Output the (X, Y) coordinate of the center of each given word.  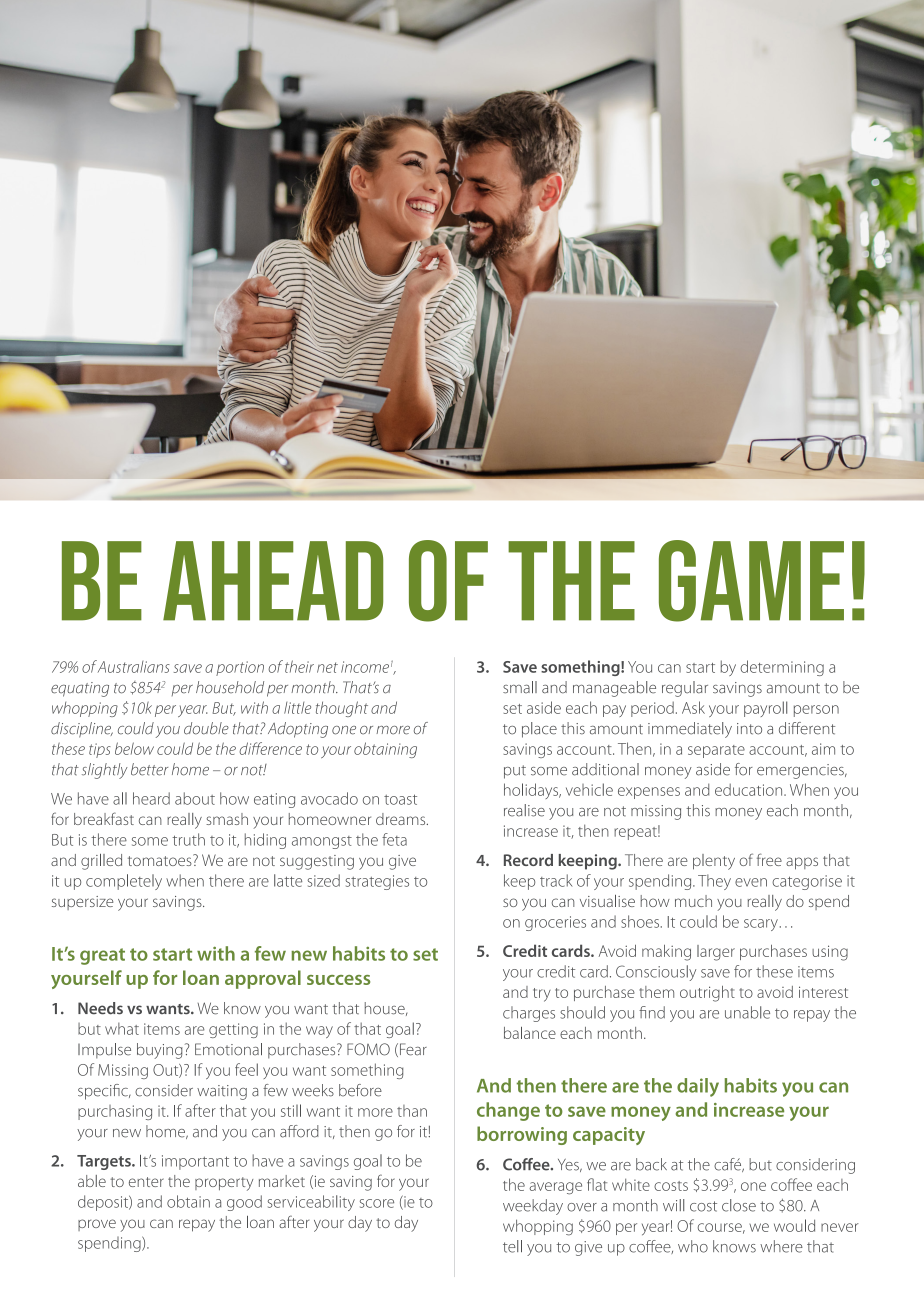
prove (97, 1225)
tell (512, 1246)
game (751, 581)
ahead (273, 581)
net (327, 667)
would (794, 1225)
